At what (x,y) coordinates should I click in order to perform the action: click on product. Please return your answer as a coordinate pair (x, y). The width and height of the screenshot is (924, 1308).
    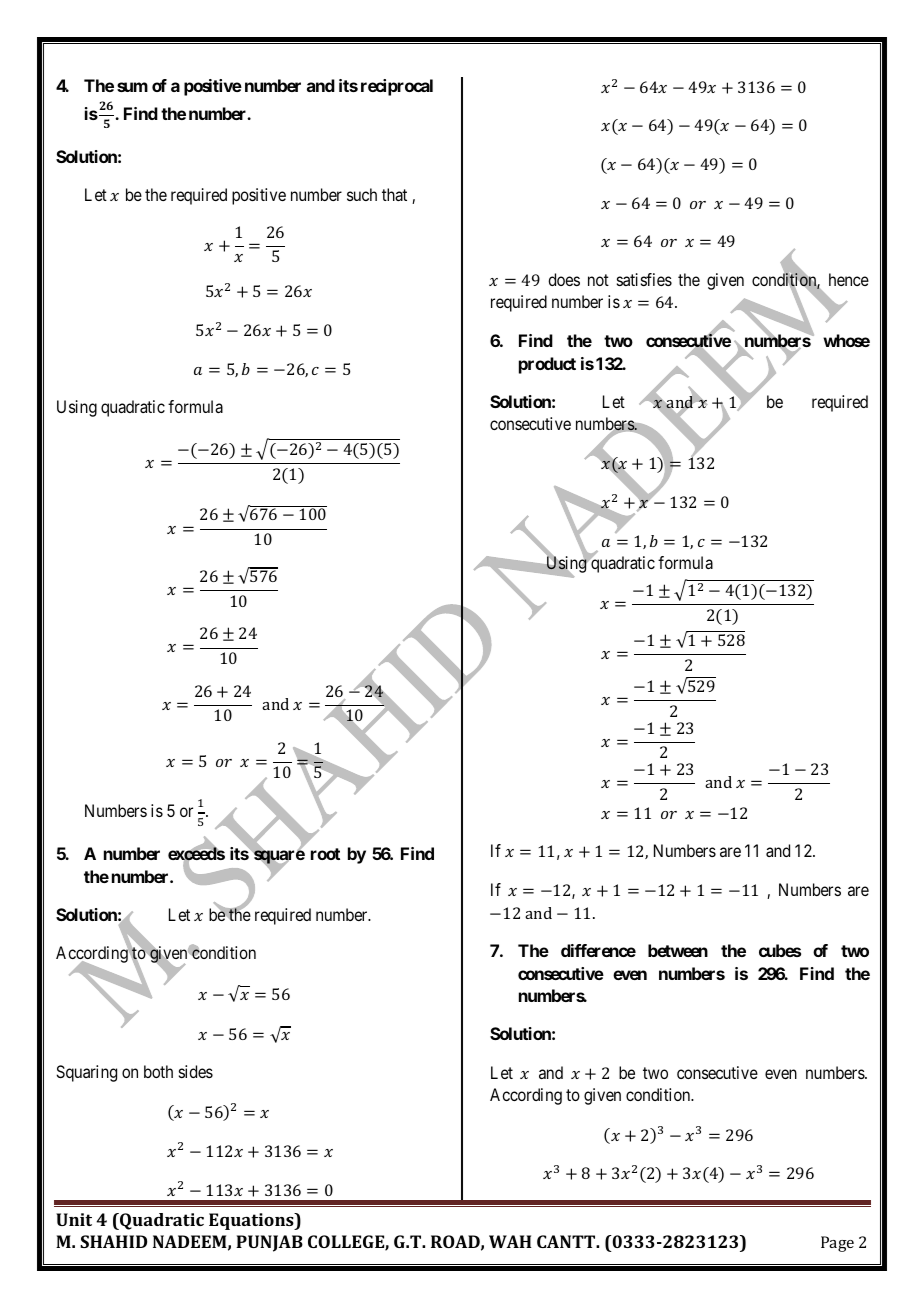
    Looking at the image, I should click on (547, 365).
